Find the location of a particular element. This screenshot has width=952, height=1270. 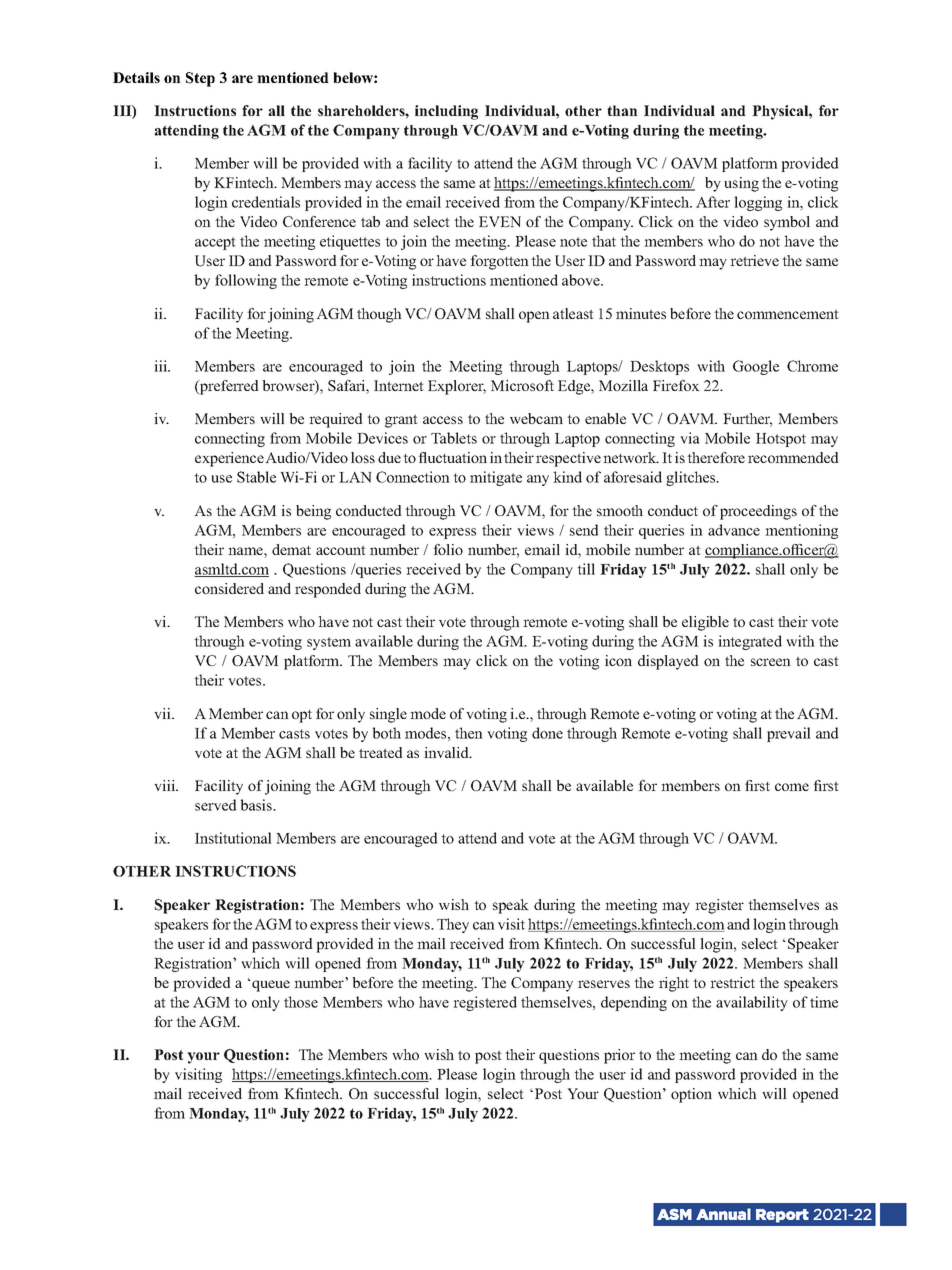

invalid is located at coordinates (447, 752).
